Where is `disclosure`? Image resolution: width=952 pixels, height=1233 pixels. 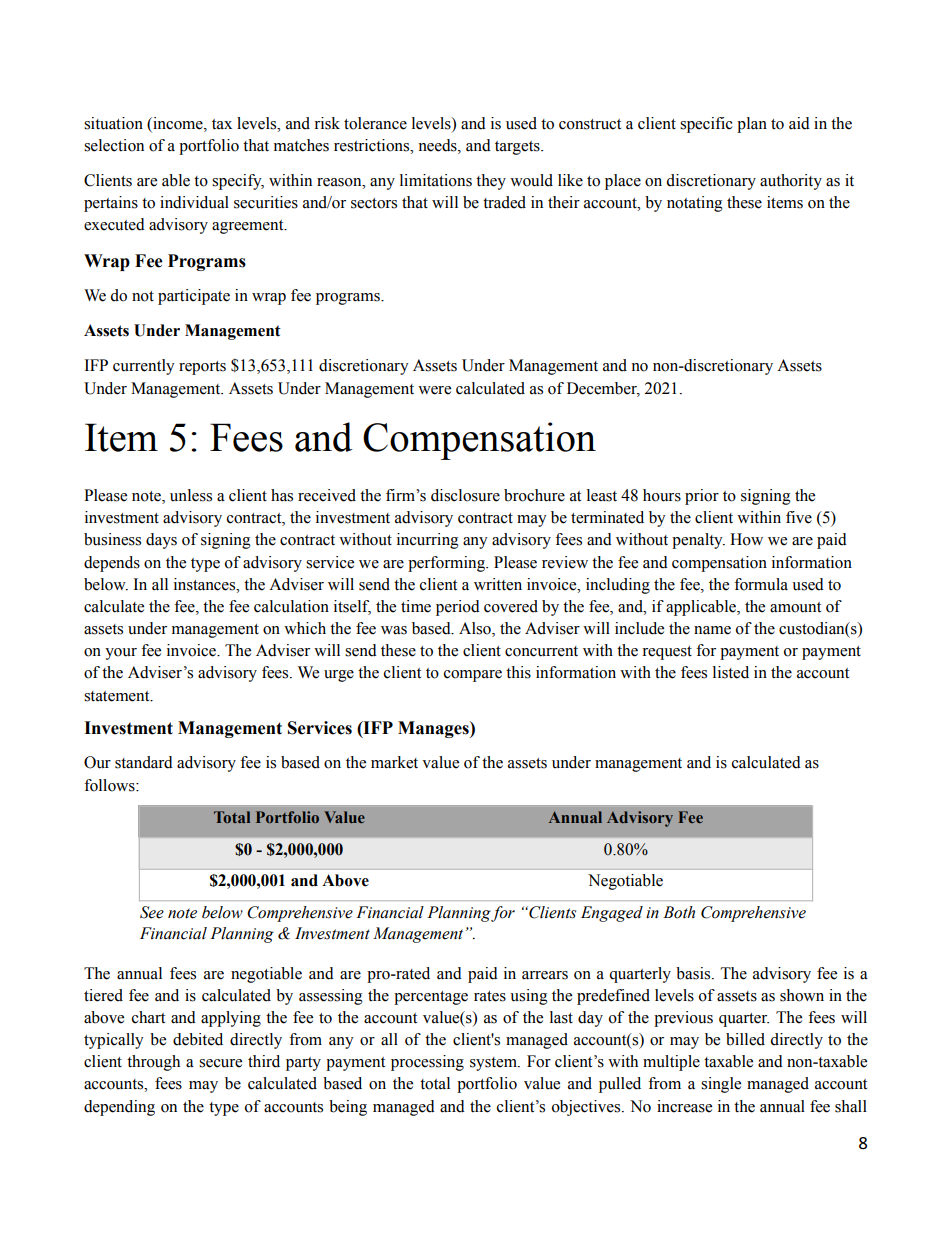
disclosure is located at coordinates (465, 495).
